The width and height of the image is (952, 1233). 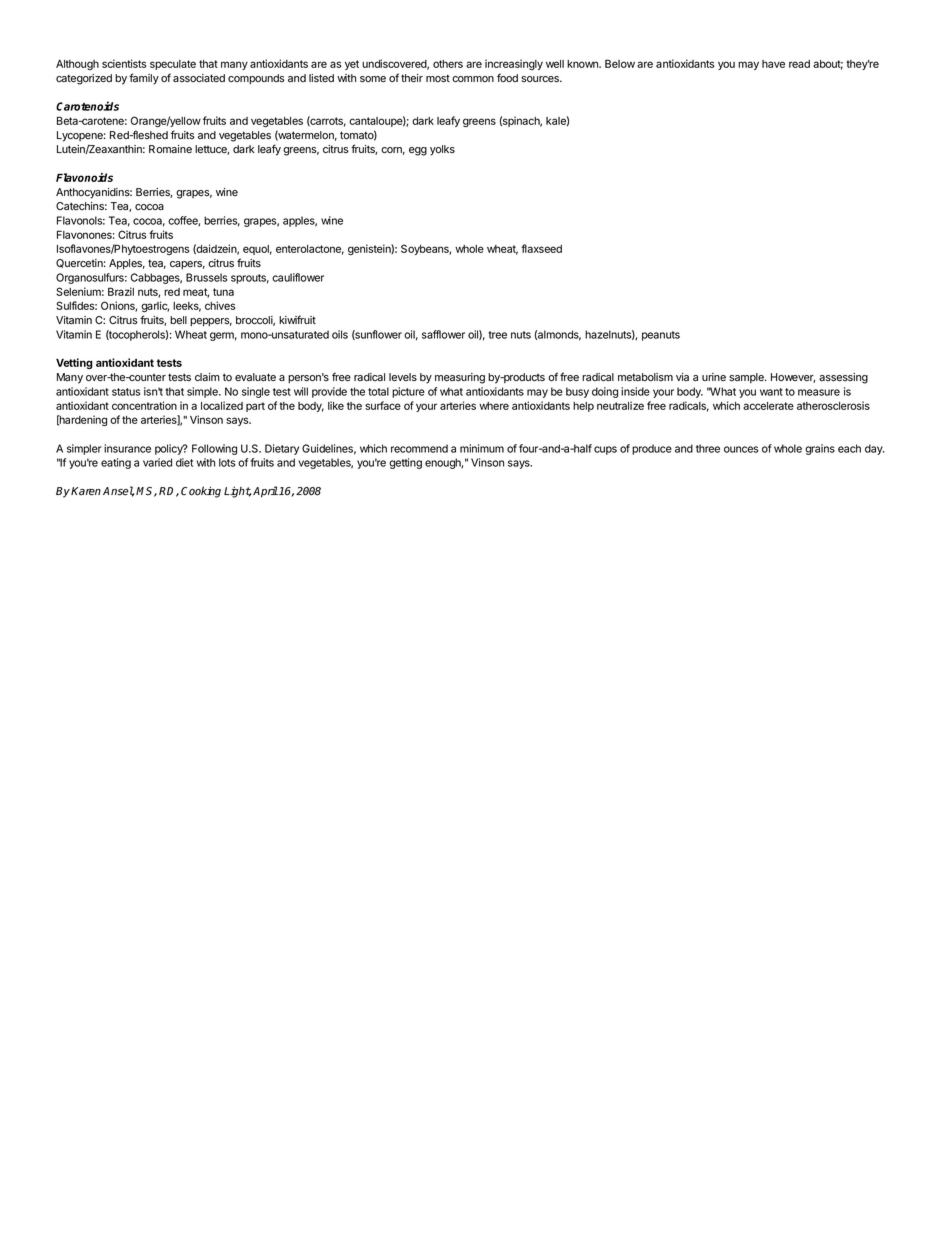 I want to click on common, so click(x=473, y=79).
